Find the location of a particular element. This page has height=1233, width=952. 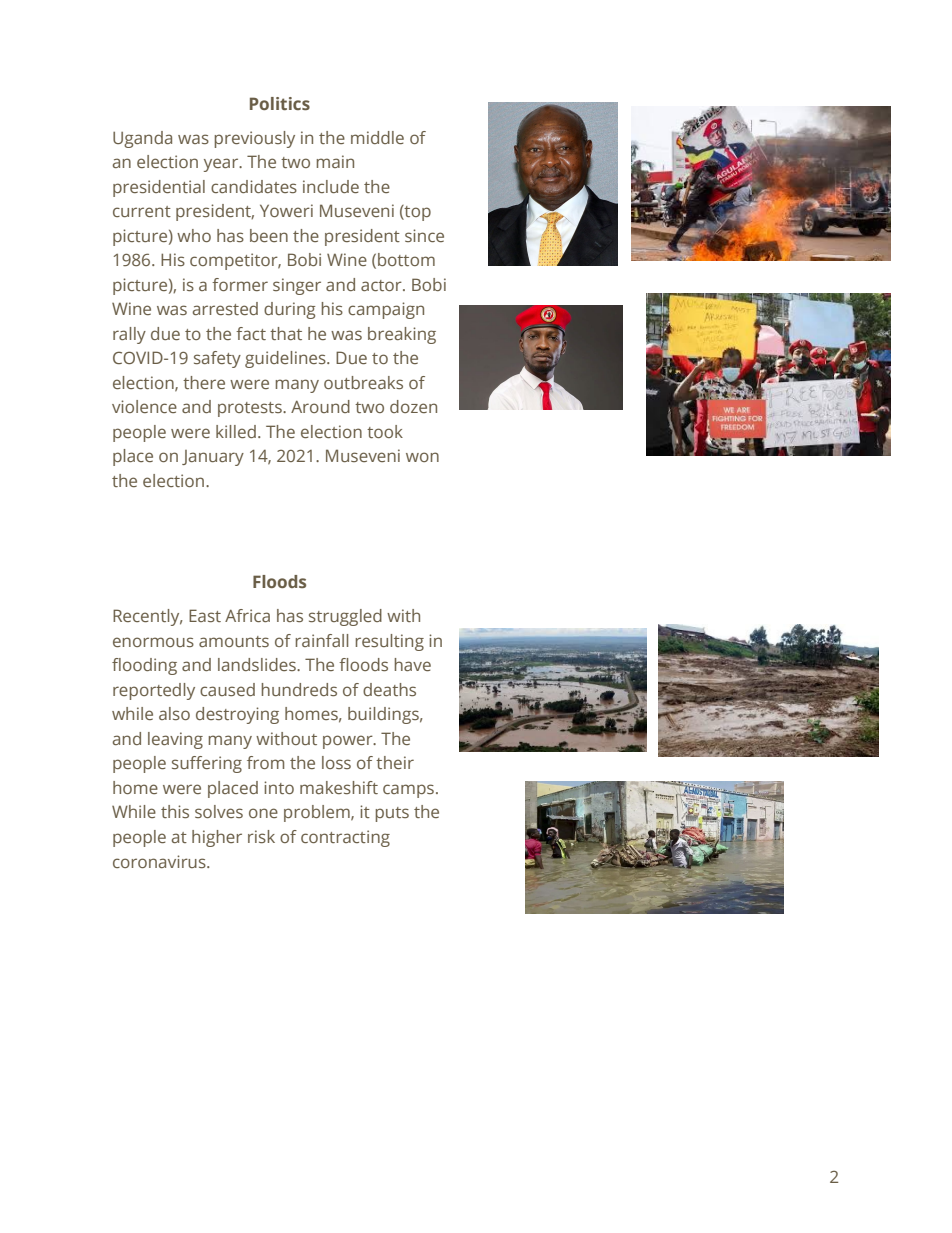

risk is located at coordinates (261, 836).
